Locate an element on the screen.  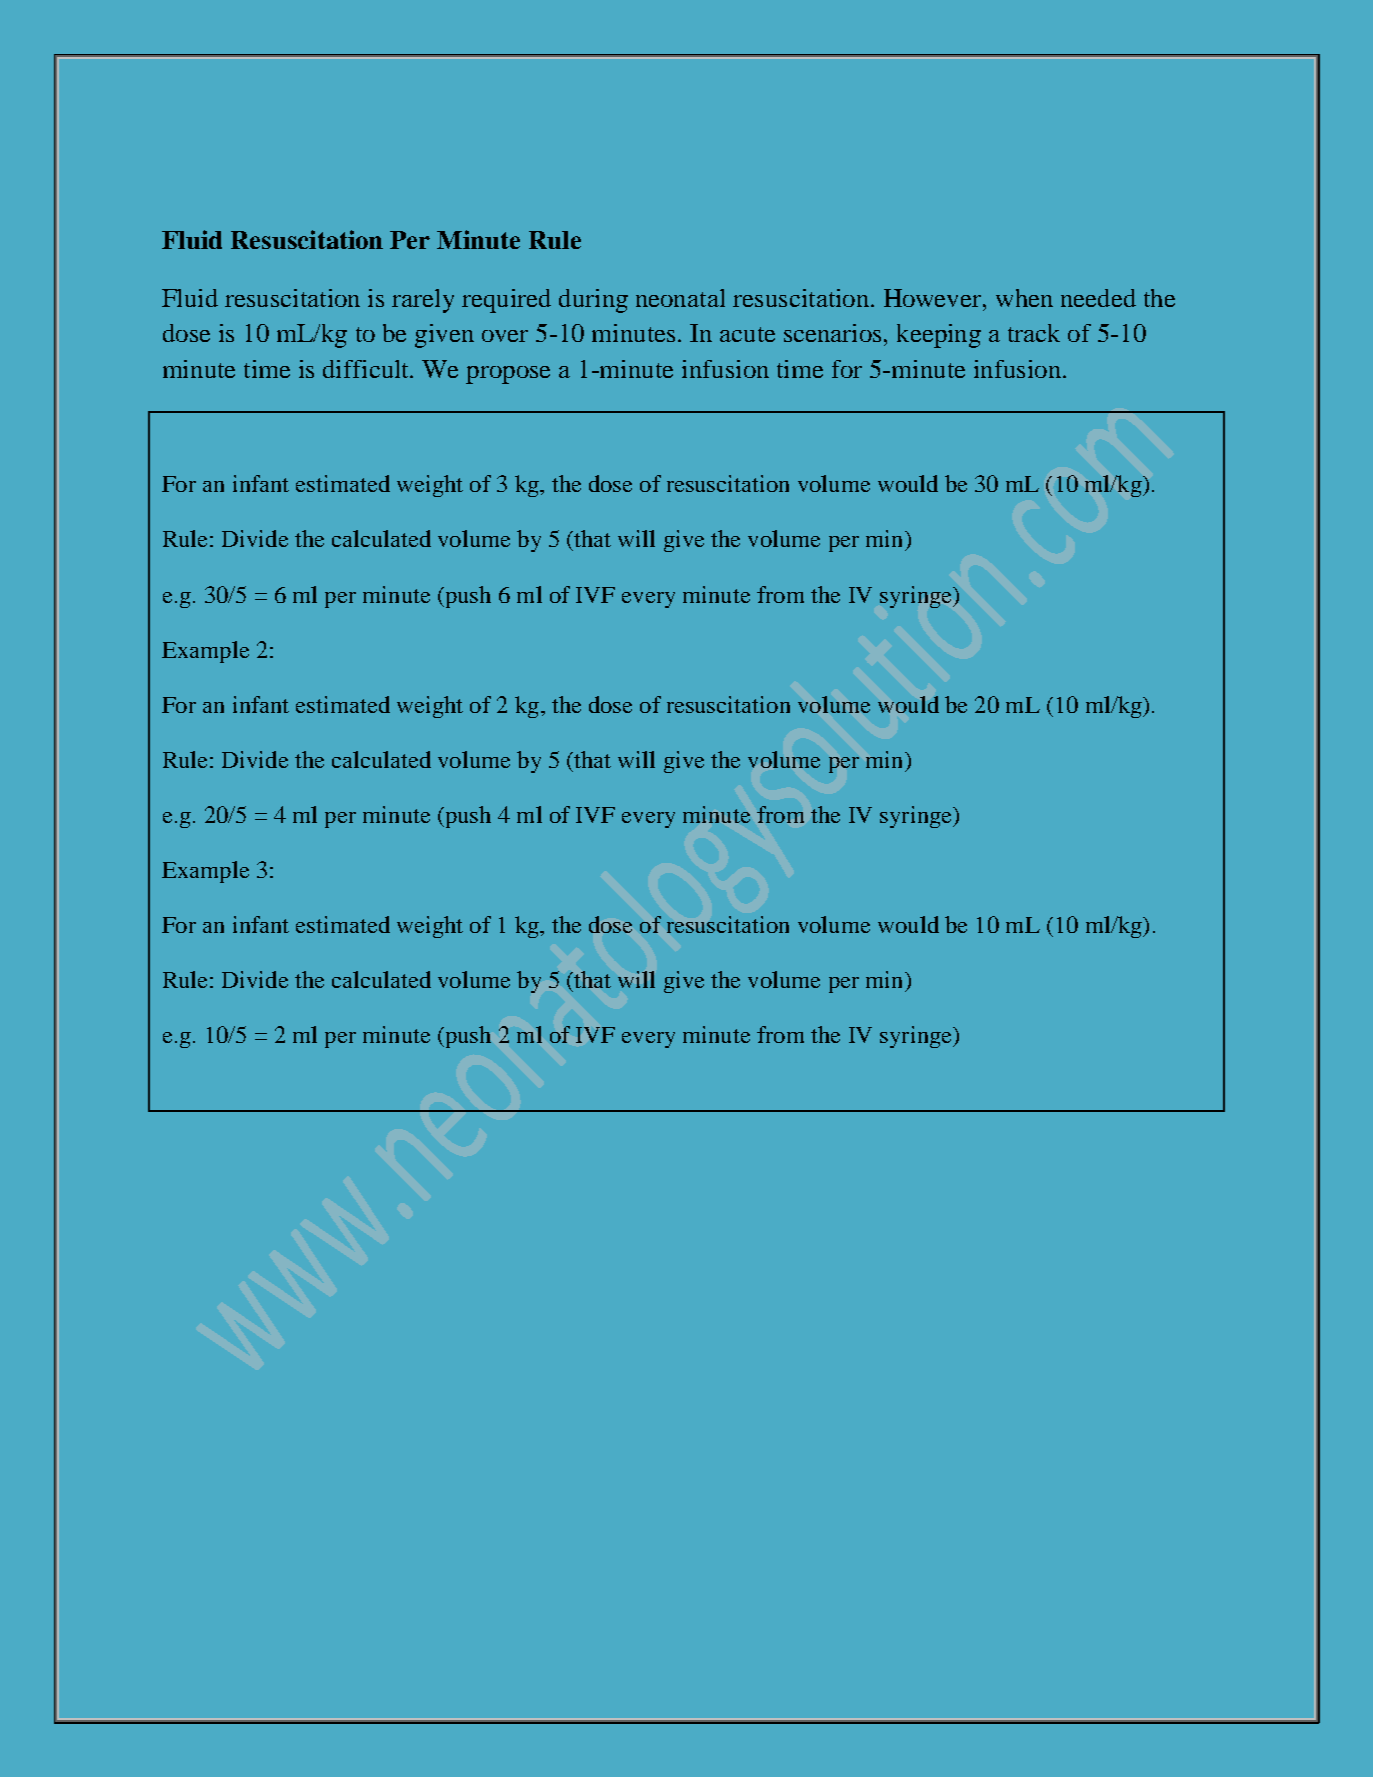
required is located at coordinates (506, 301).
